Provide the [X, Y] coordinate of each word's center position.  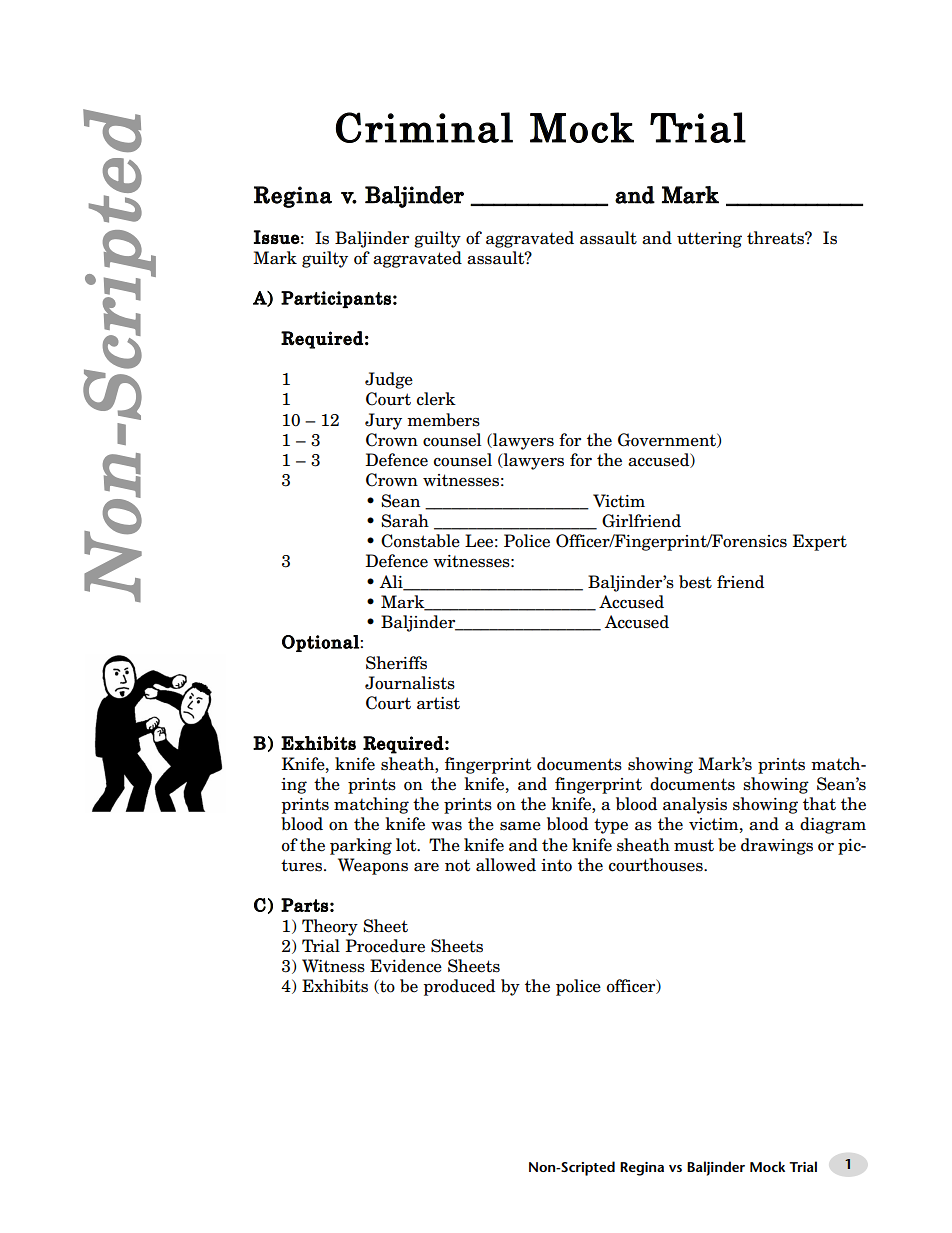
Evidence [406, 966]
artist [438, 703]
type [611, 826]
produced [459, 987]
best [695, 582]
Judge [389, 380]
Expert [819, 542]
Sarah [405, 521]
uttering [709, 240]
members [443, 420]
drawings [777, 846]
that [819, 804]
